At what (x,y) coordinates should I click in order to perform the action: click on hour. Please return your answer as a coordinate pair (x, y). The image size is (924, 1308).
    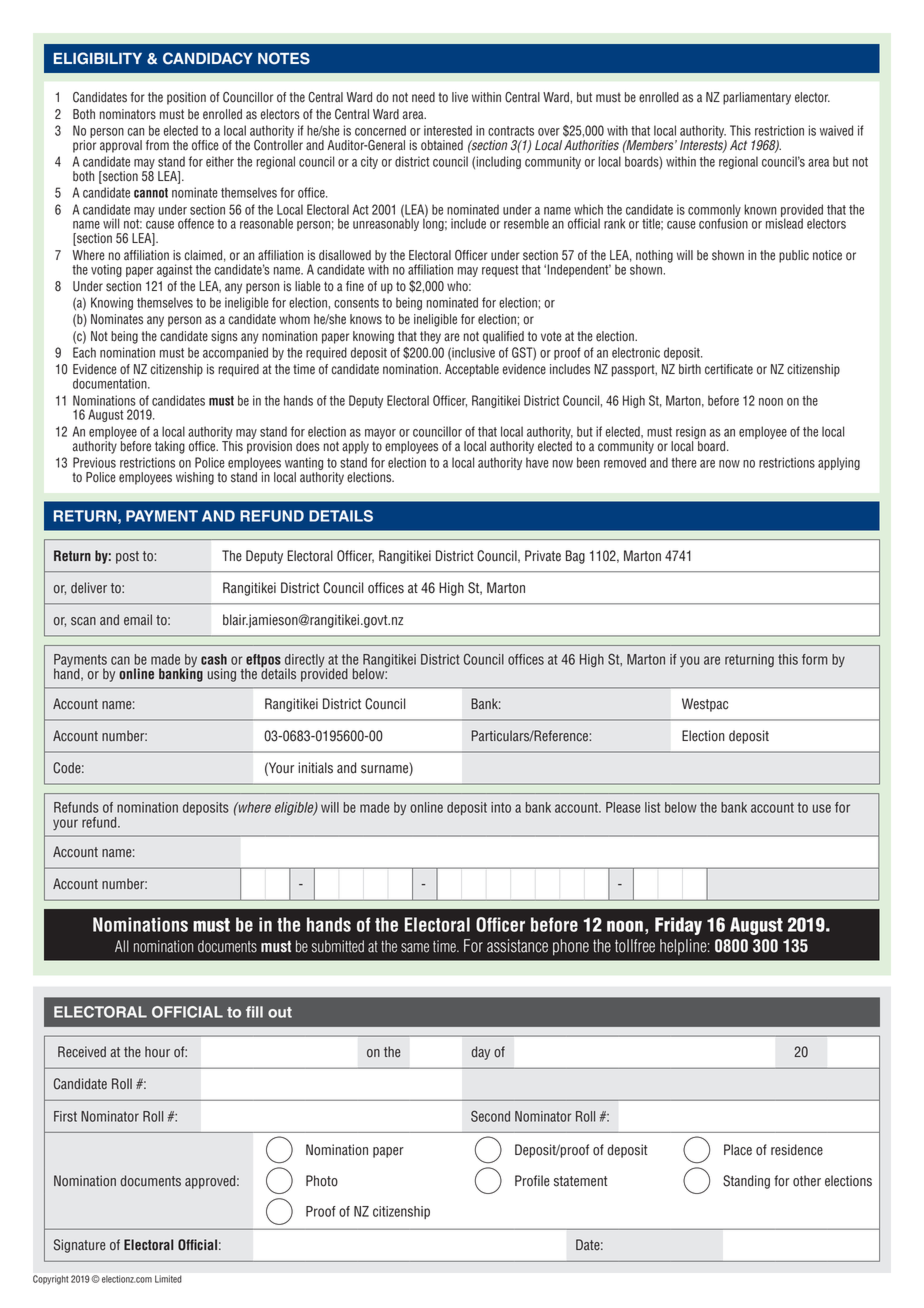
    Looking at the image, I should click on (157, 1052).
